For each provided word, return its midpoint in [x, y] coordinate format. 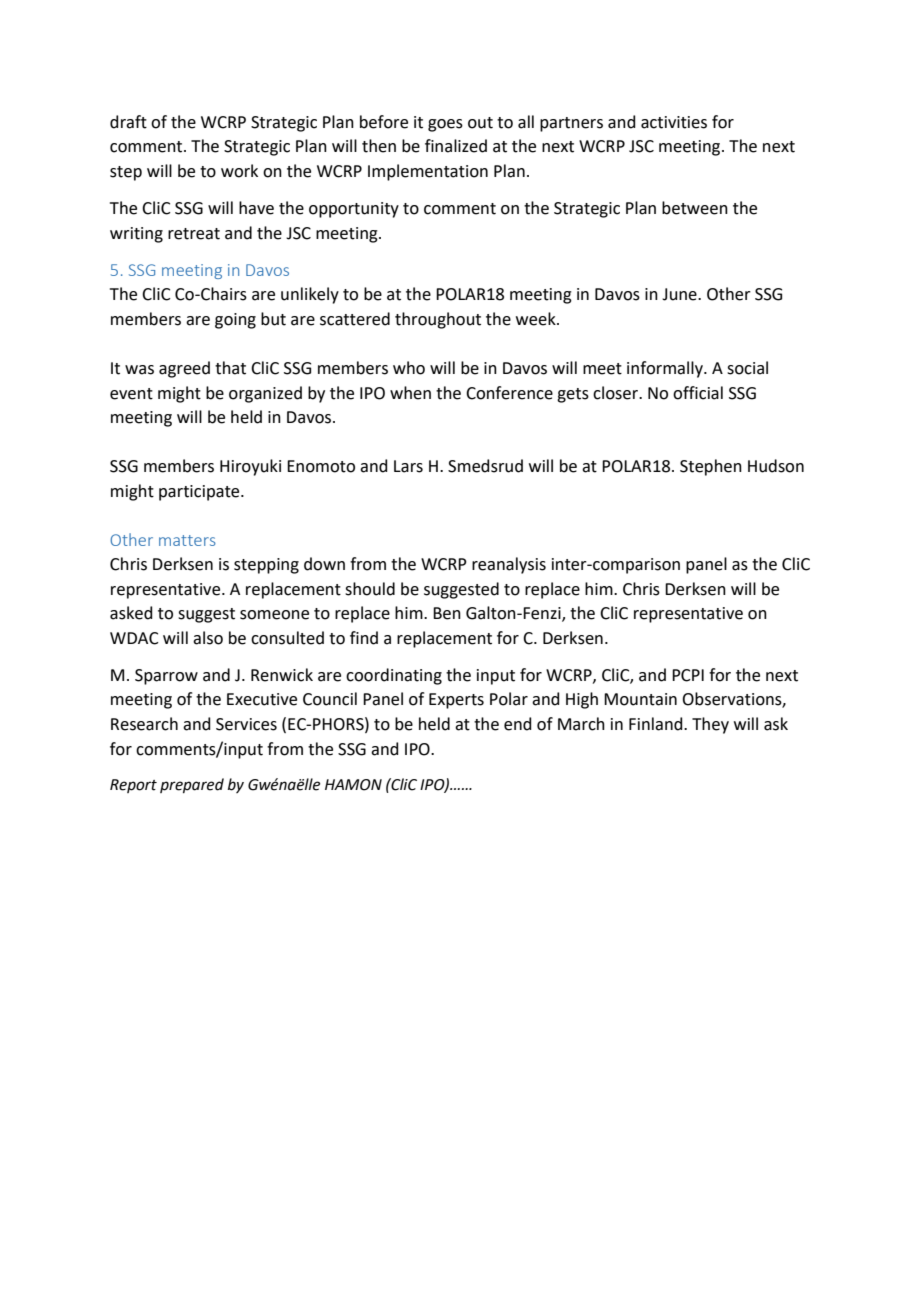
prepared [192, 785]
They [710, 725]
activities [674, 122]
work [239, 171]
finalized [456, 146]
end [518, 724]
